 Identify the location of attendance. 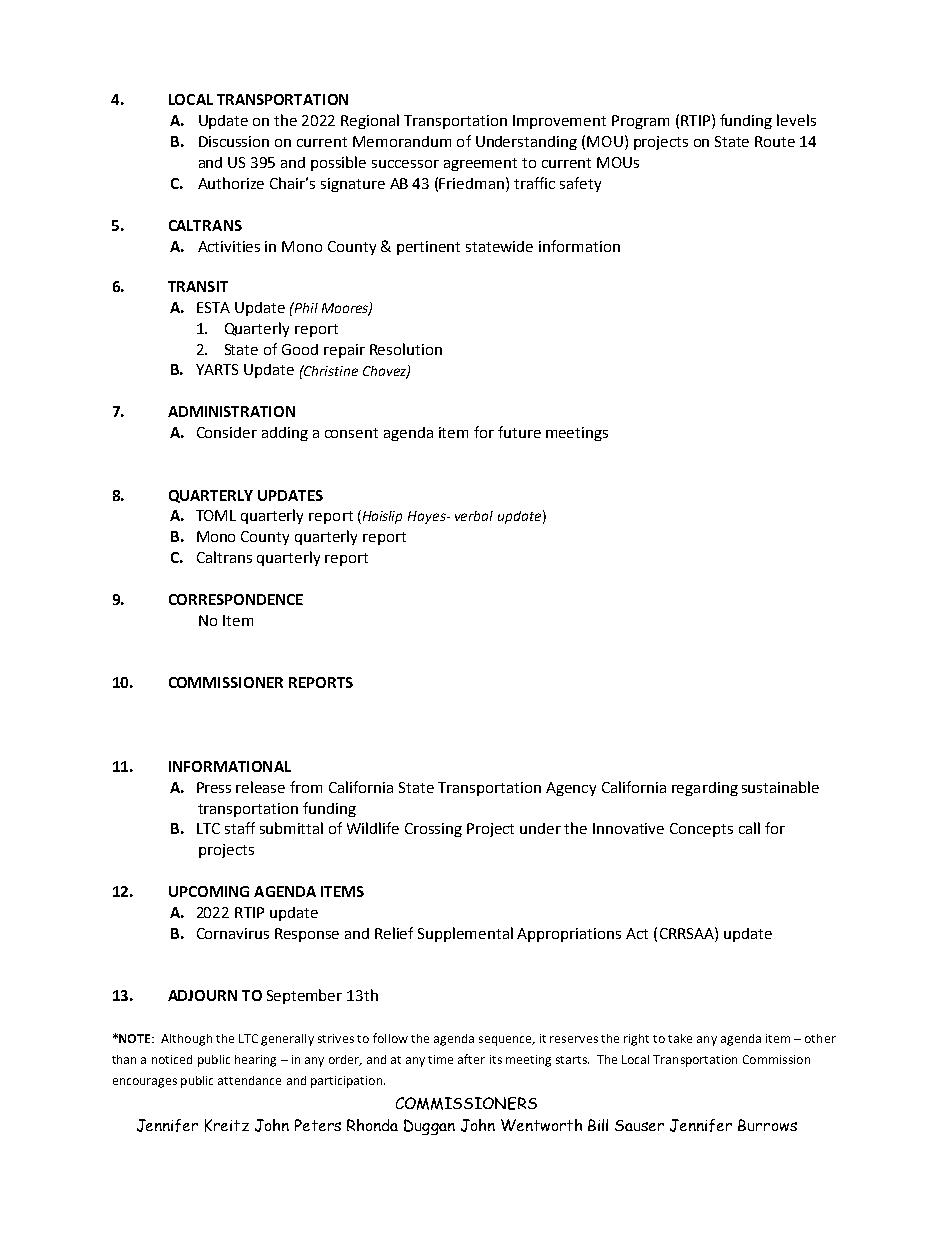
(249, 1080).
